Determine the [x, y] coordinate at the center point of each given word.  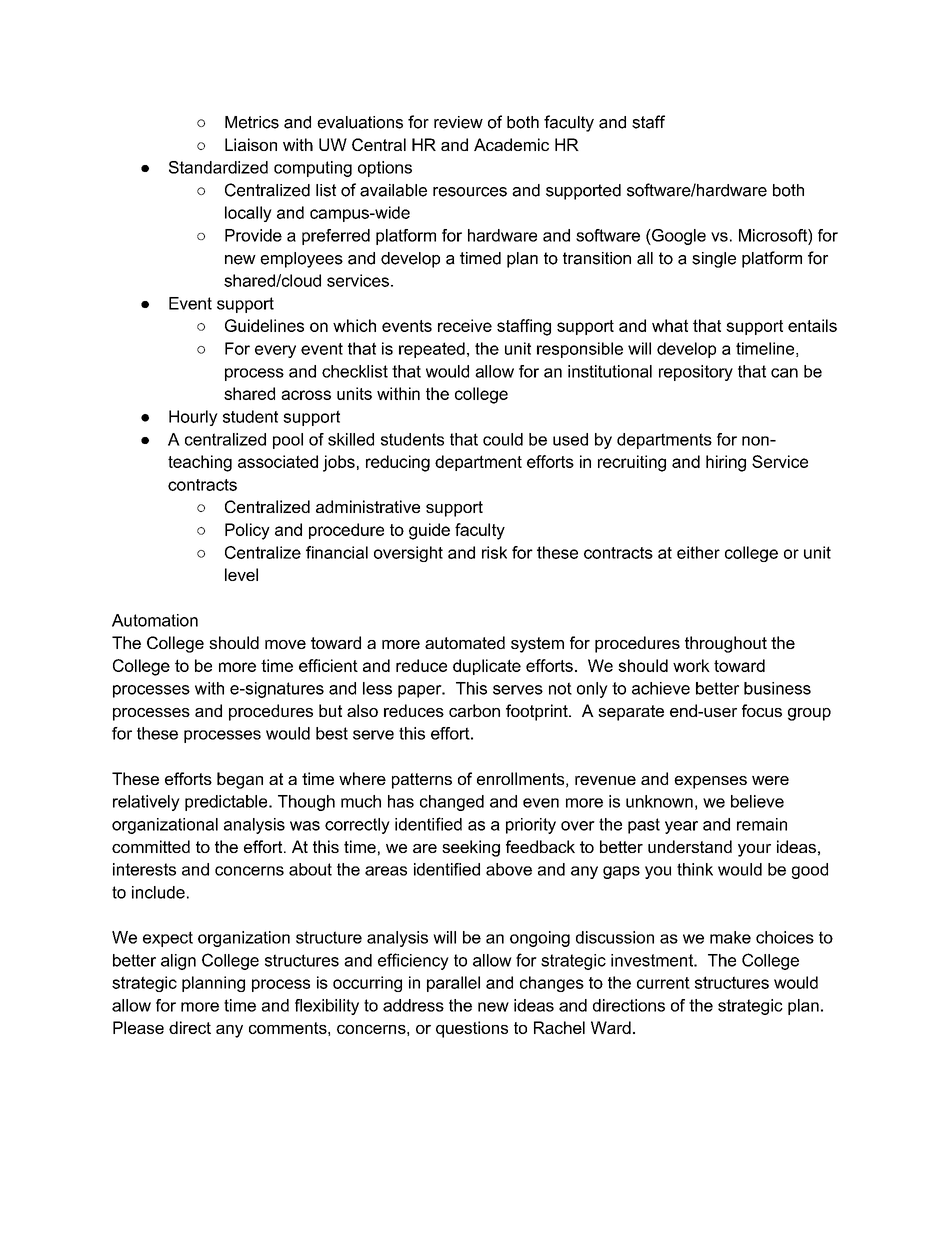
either [698, 552]
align [178, 962]
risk [494, 552]
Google [678, 237]
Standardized [218, 167]
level [241, 574]
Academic [511, 144]
